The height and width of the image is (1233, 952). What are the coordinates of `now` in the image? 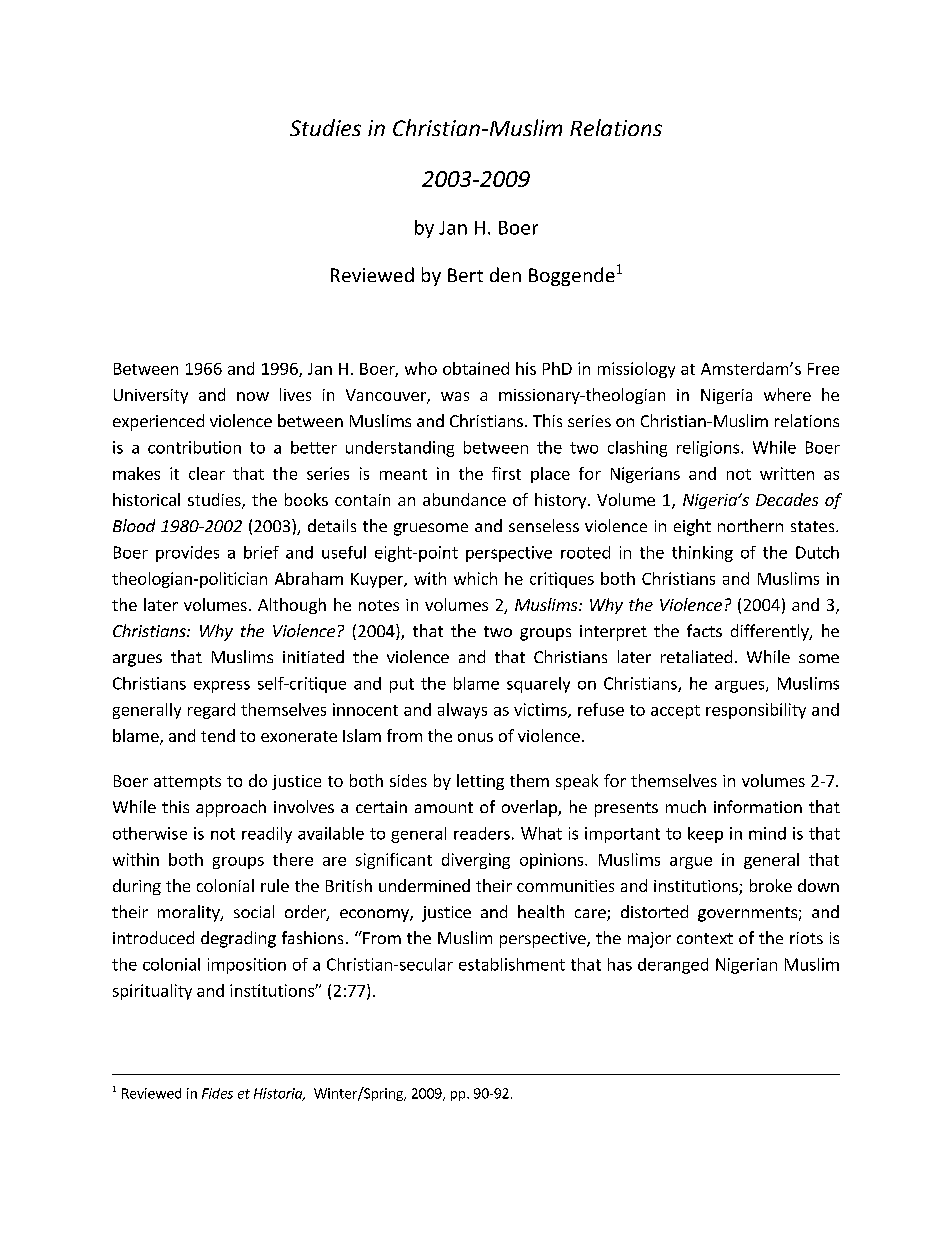 It's located at (253, 396).
